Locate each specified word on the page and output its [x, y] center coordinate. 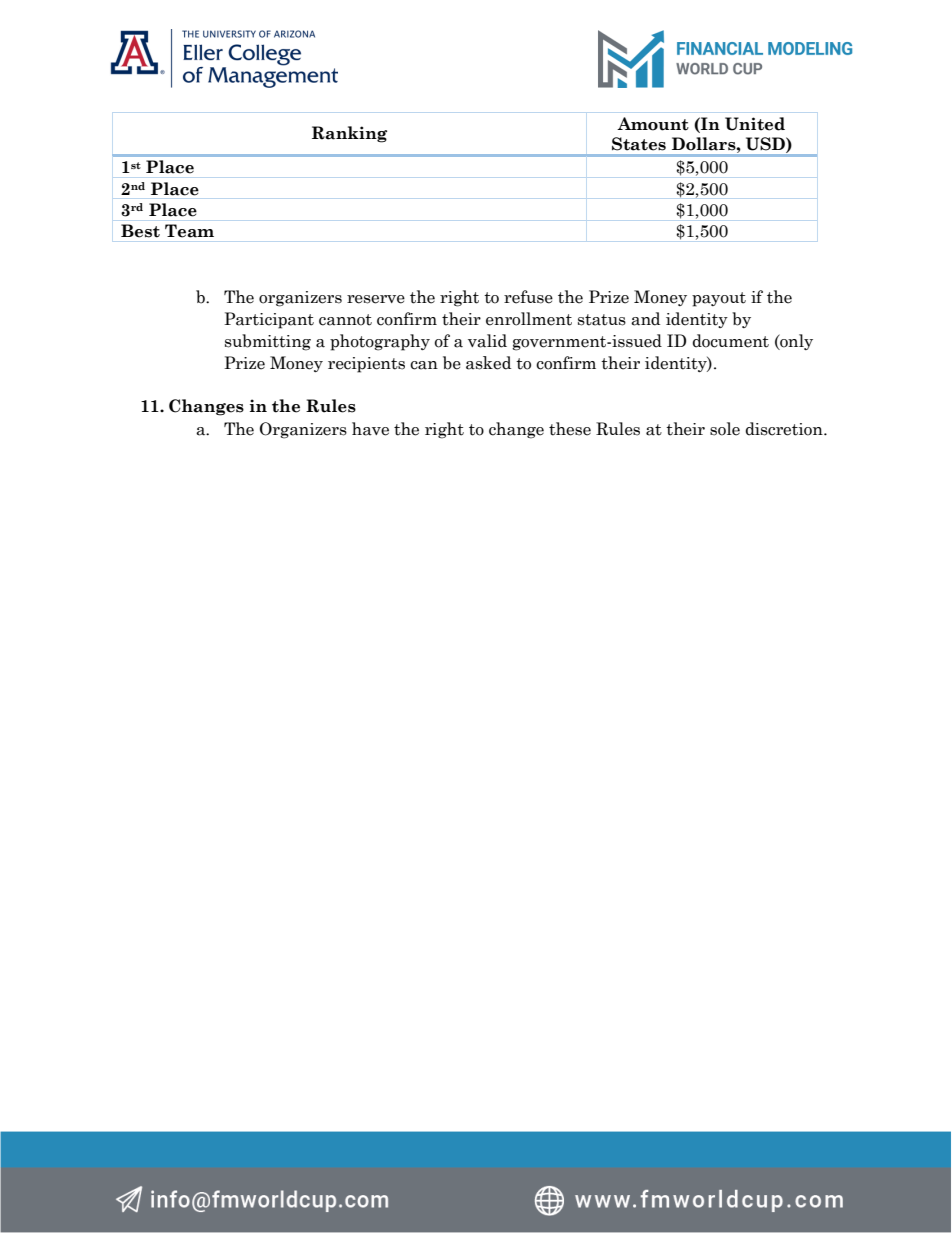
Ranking [349, 134]
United [755, 124]
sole [725, 429]
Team [189, 230]
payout [719, 299]
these [570, 429]
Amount [653, 124]
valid [487, 341]
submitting [268, 342]
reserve [376, 299]
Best [140, 230]
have [370, 429]
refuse [528, 297]
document [730, 341]
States [639, 144]
